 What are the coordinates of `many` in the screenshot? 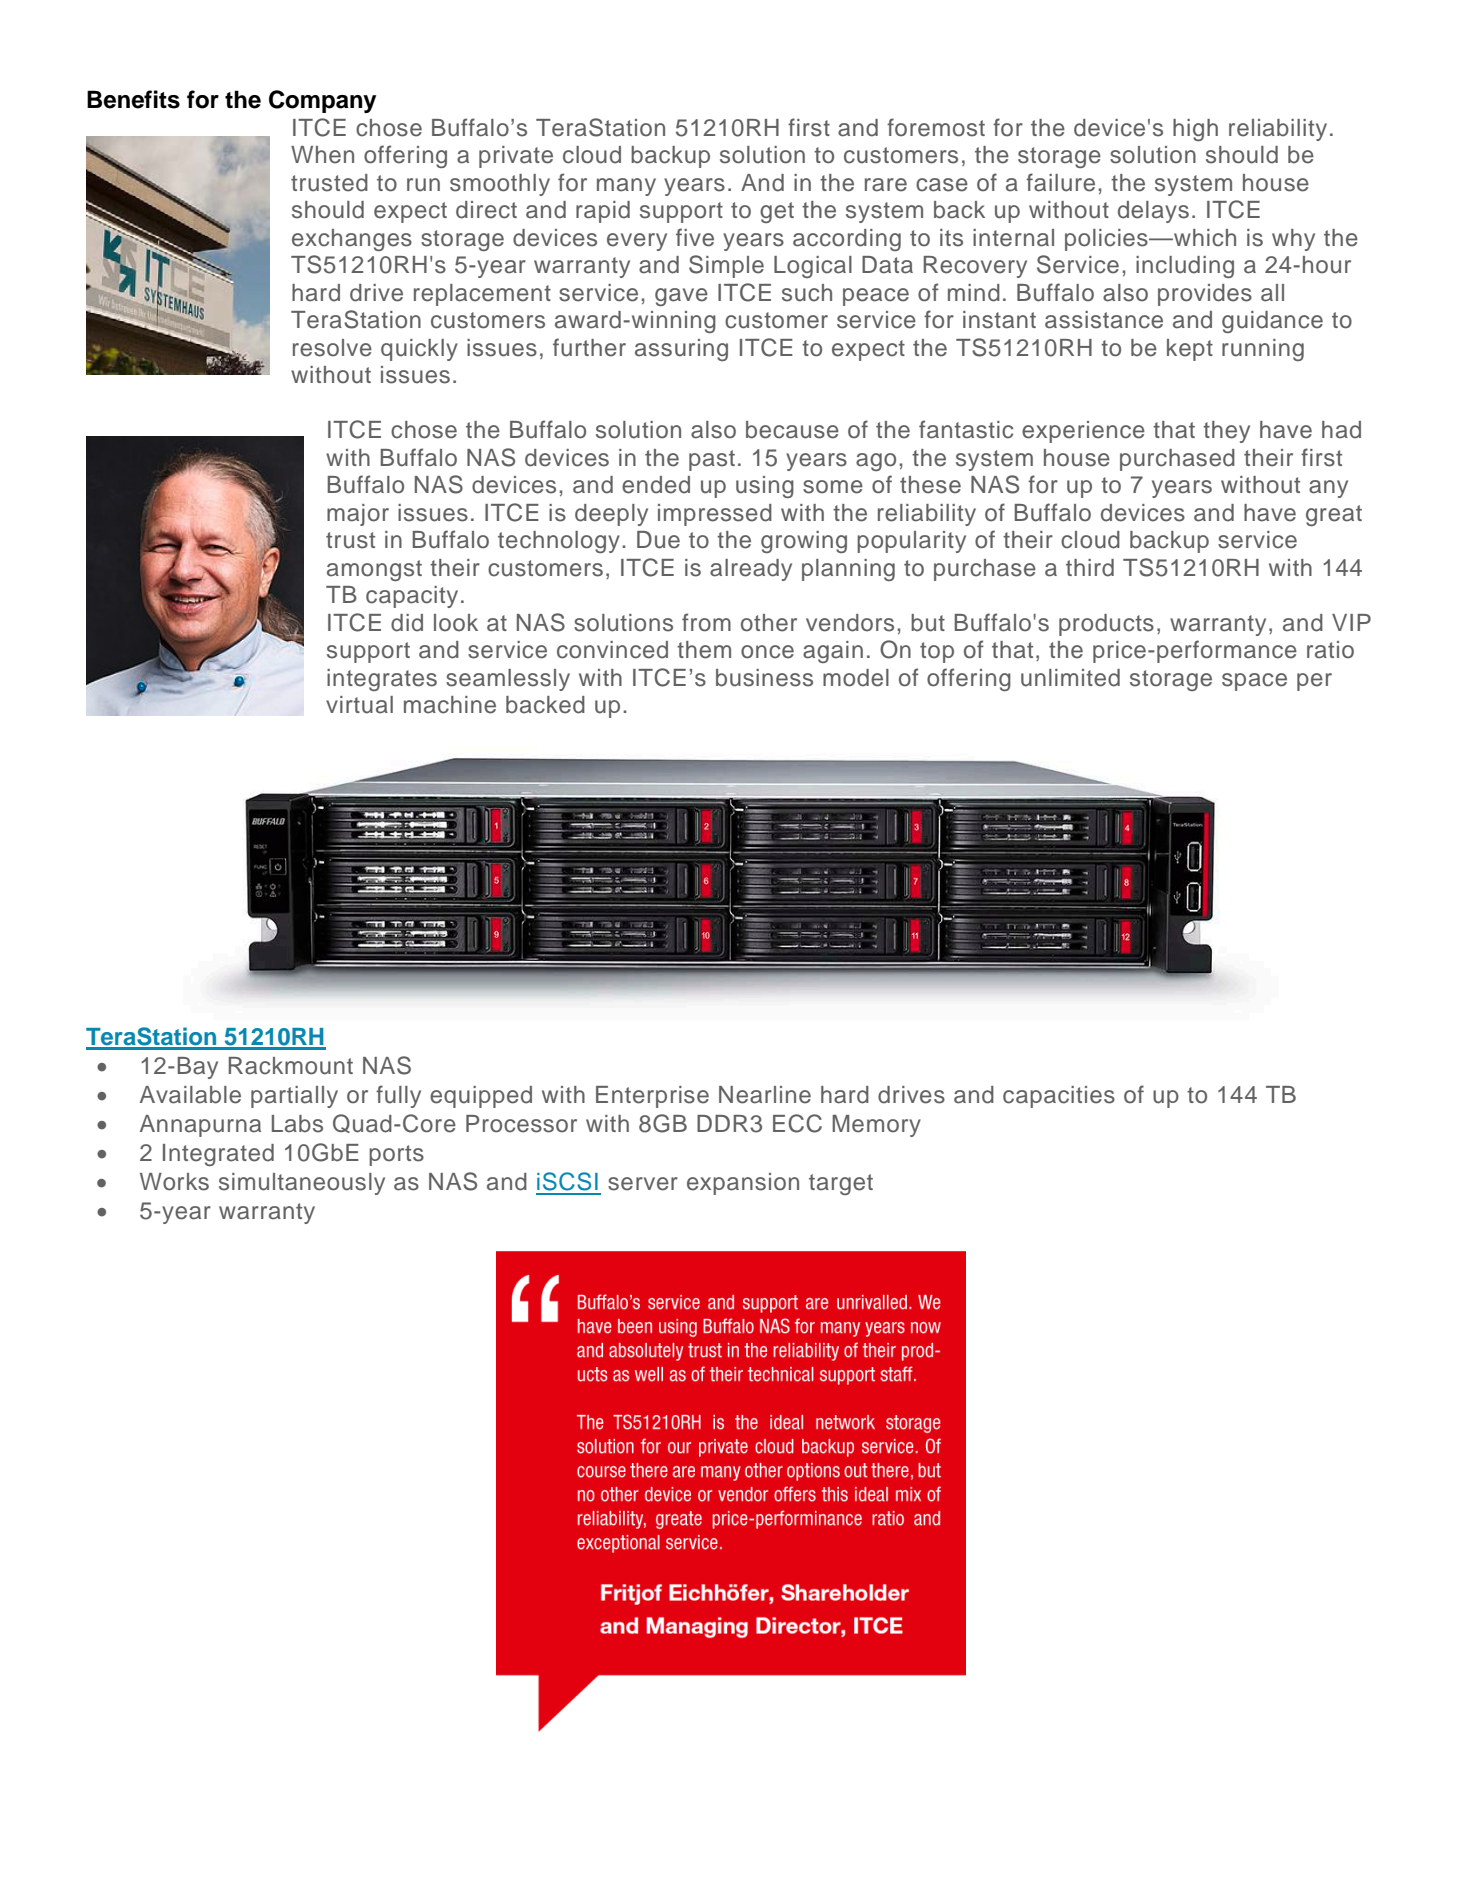 It's located at (626, 187).
